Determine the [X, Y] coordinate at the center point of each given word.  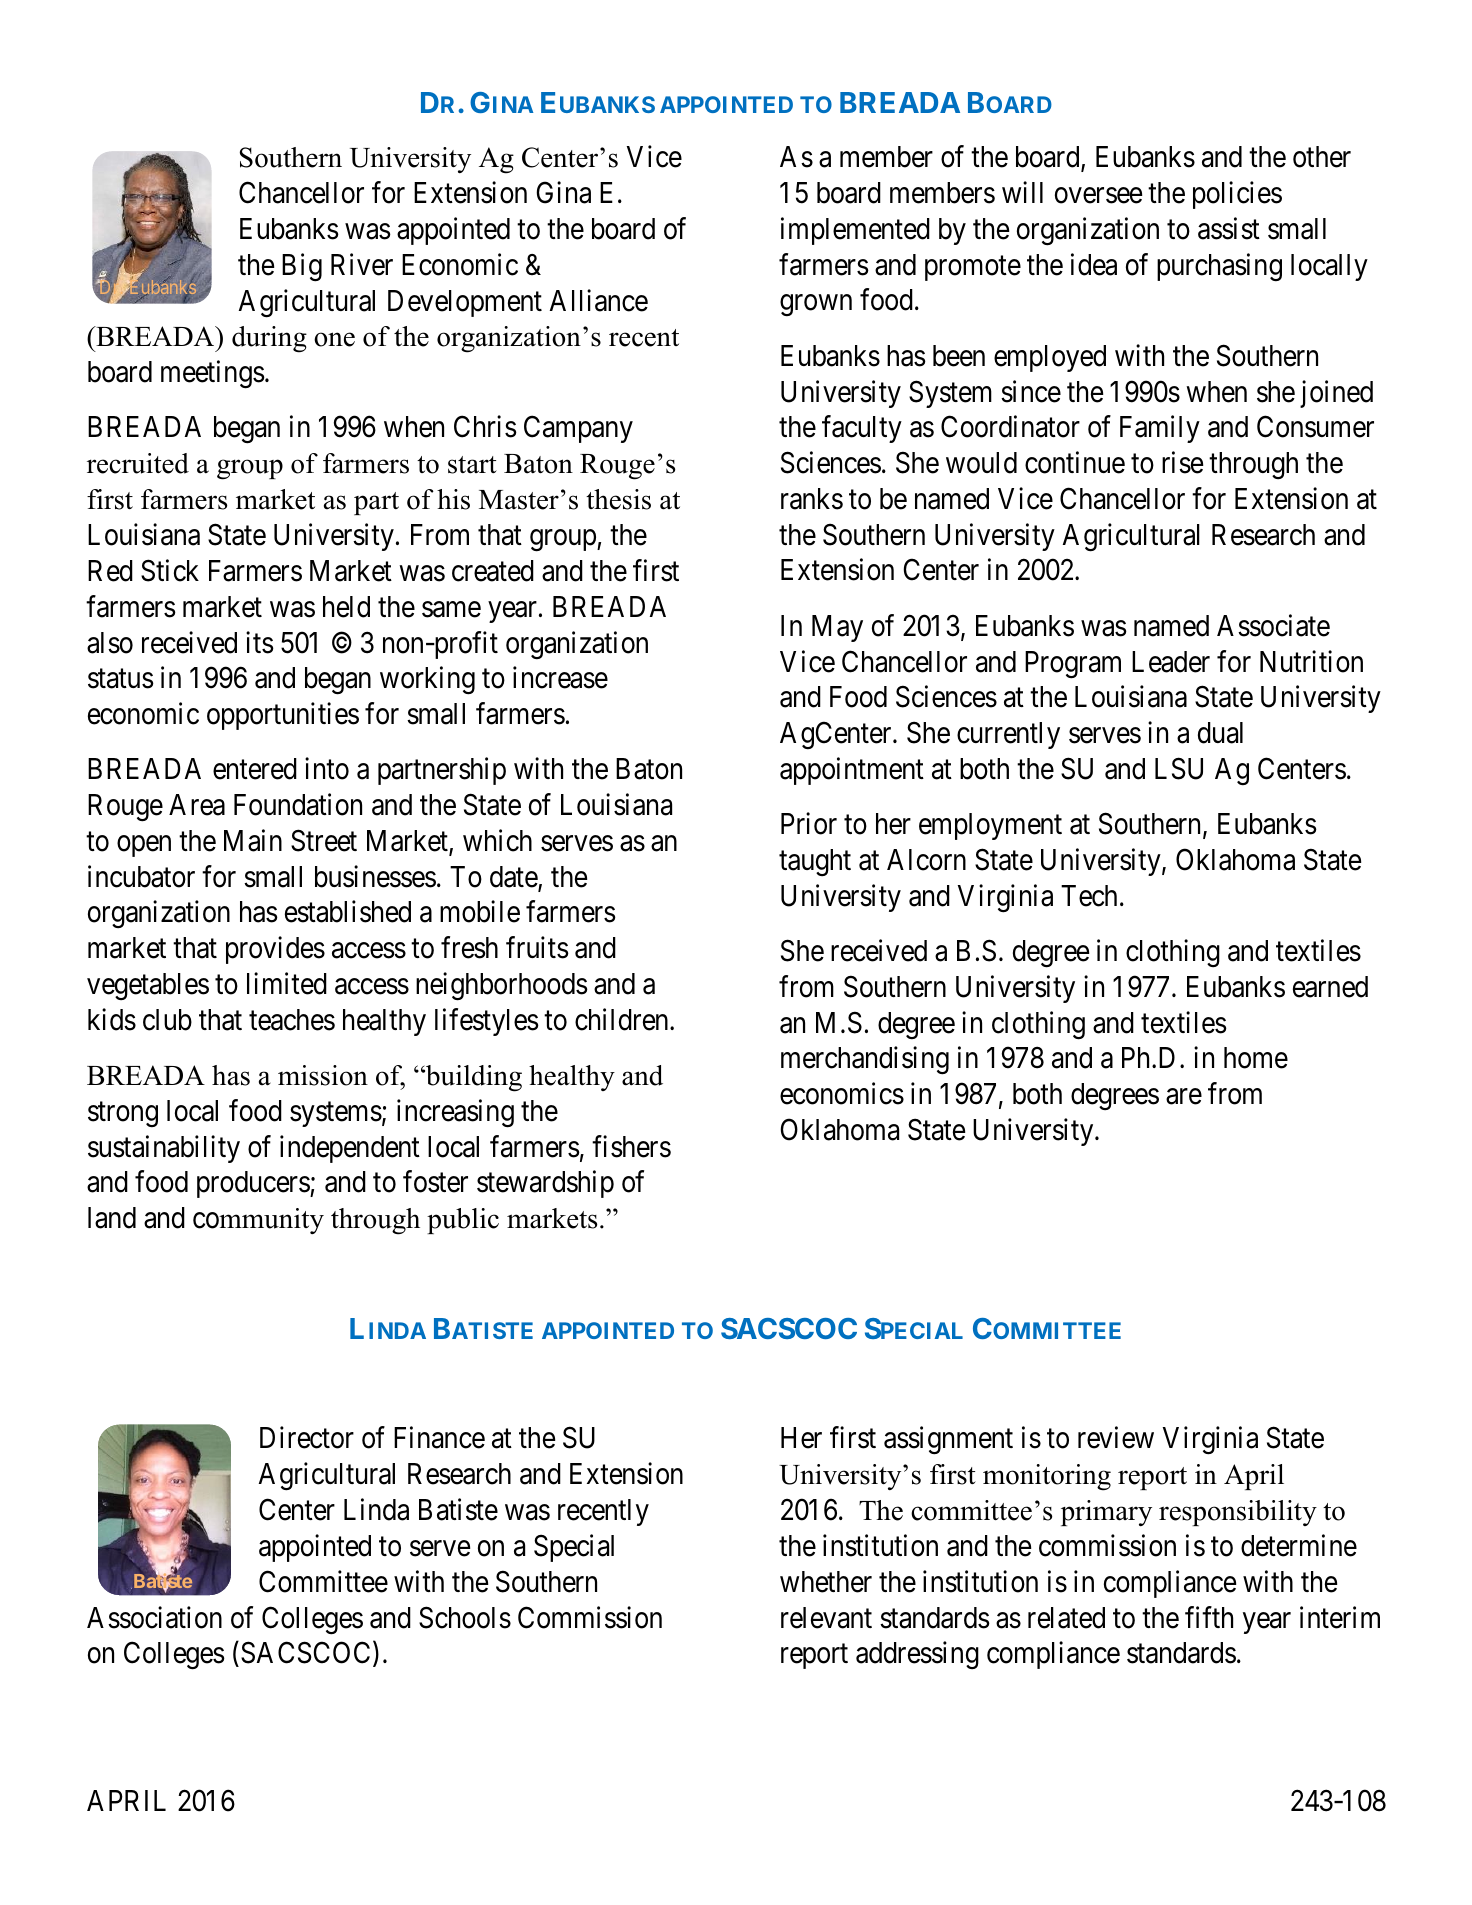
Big [302, 267]
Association [154, 1617]
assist [1229, 228]
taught [815, 862]
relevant [826, 1618]
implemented [855, 231]
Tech [1089, 896]
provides [275, 950]
